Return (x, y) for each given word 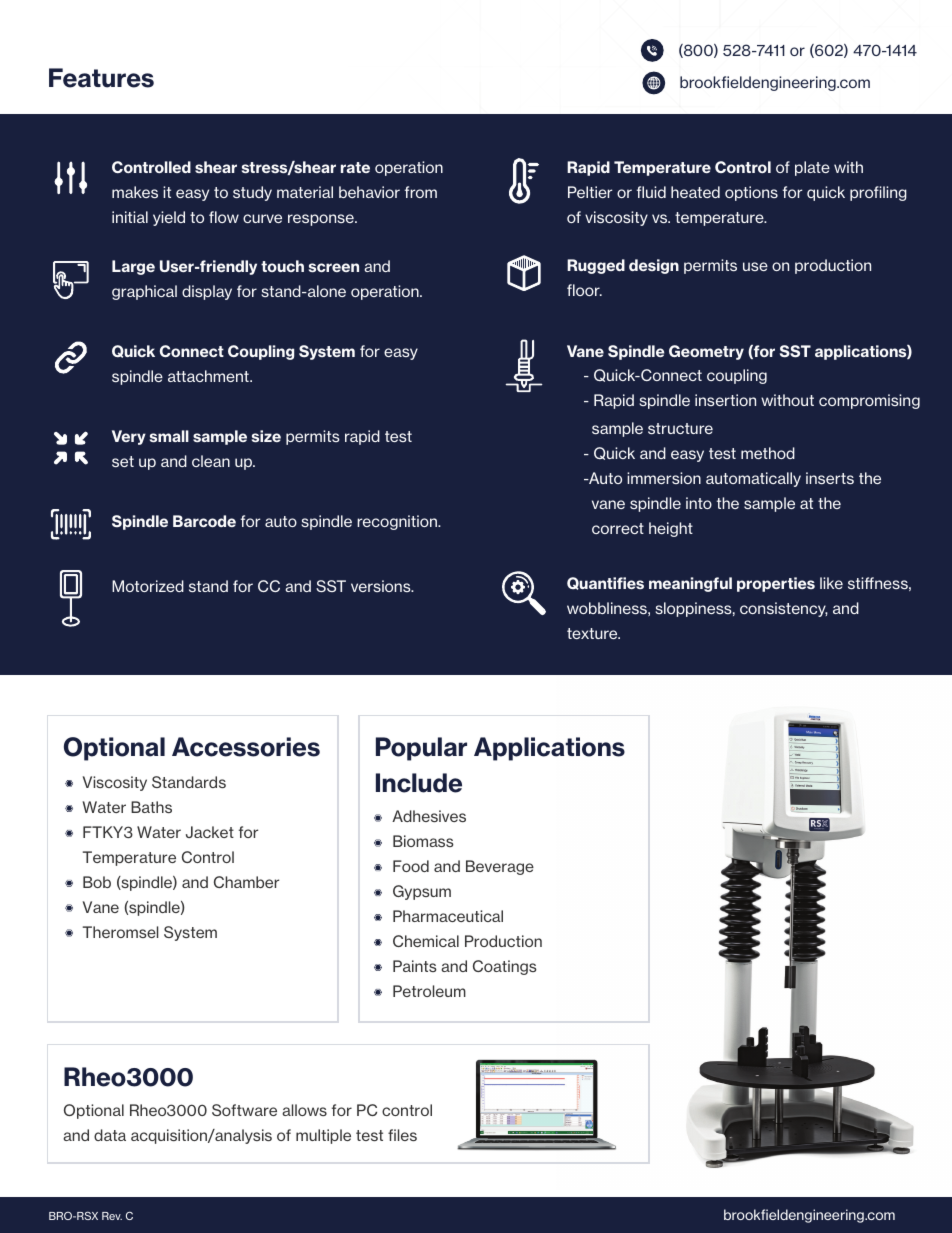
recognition (398, 522)
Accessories (246, 747)
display (207, 292)
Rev (112, 1216)
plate (812, 168)
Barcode (204, 521)
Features (101, 78)
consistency (784, 609)
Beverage (500, 867)
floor (584, 290)
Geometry (706, 352)
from (421, 192)
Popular (421, 749)
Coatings (505, 967)
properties (776, 584)
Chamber (246, 882)
